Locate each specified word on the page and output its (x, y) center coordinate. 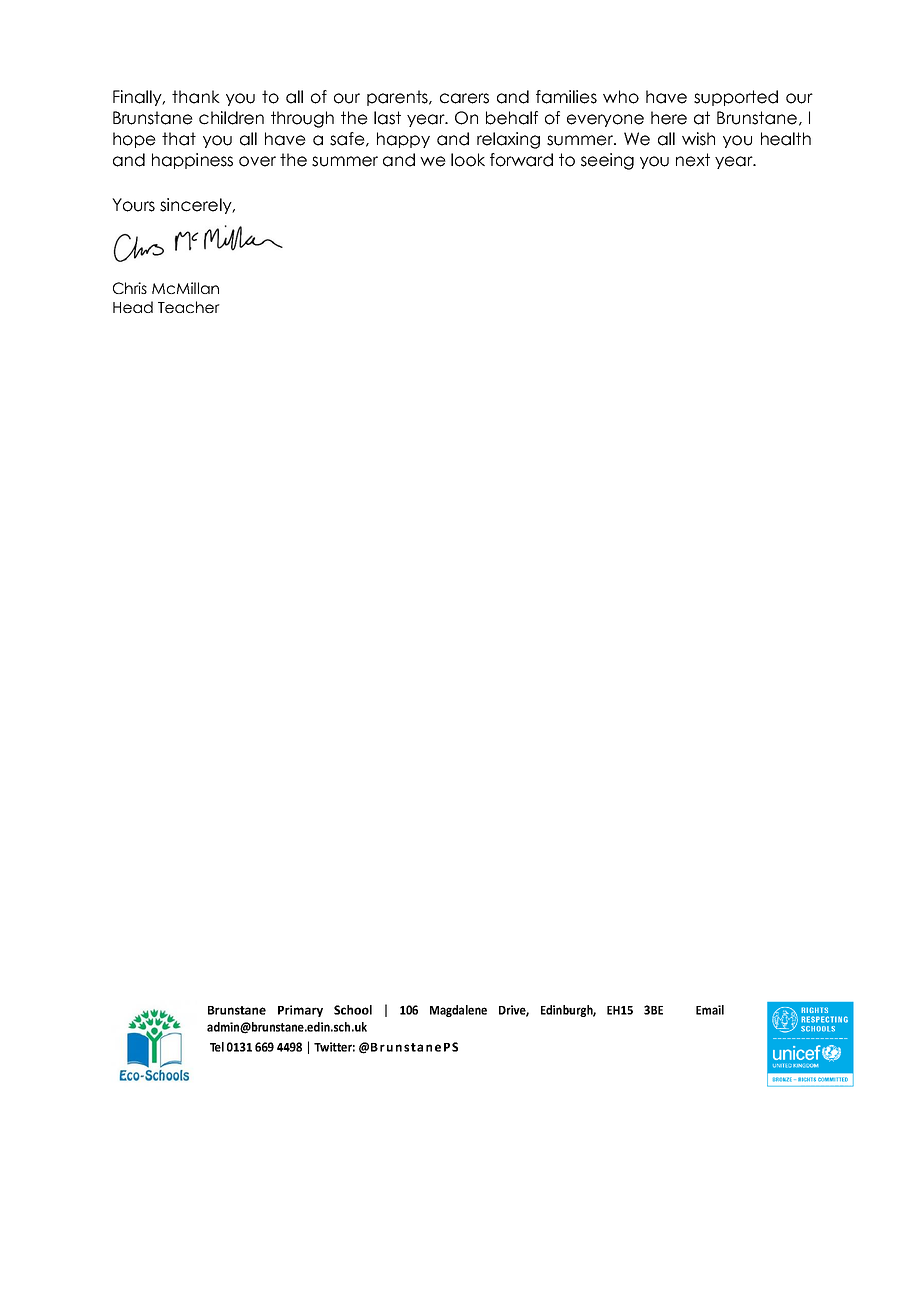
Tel (217, 1047)
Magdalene (458, 1011)
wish (698, 139)
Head (133, 307)
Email (710, 1010)
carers (464, 98)
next (693, 160)
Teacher (189, 307)
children (231, 118)
